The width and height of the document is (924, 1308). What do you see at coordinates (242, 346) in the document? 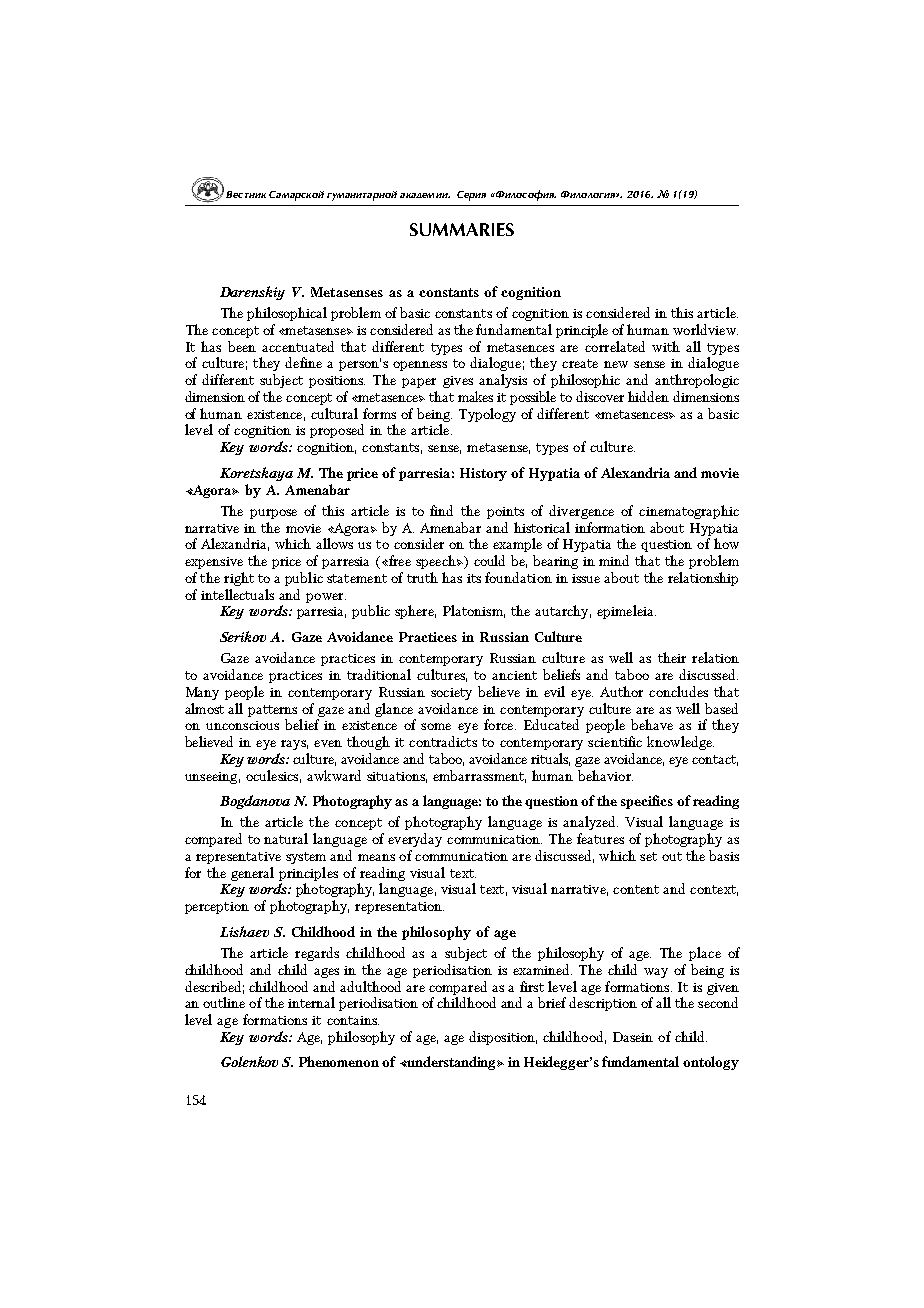
I see `been` at bounding box center [242, 346].
